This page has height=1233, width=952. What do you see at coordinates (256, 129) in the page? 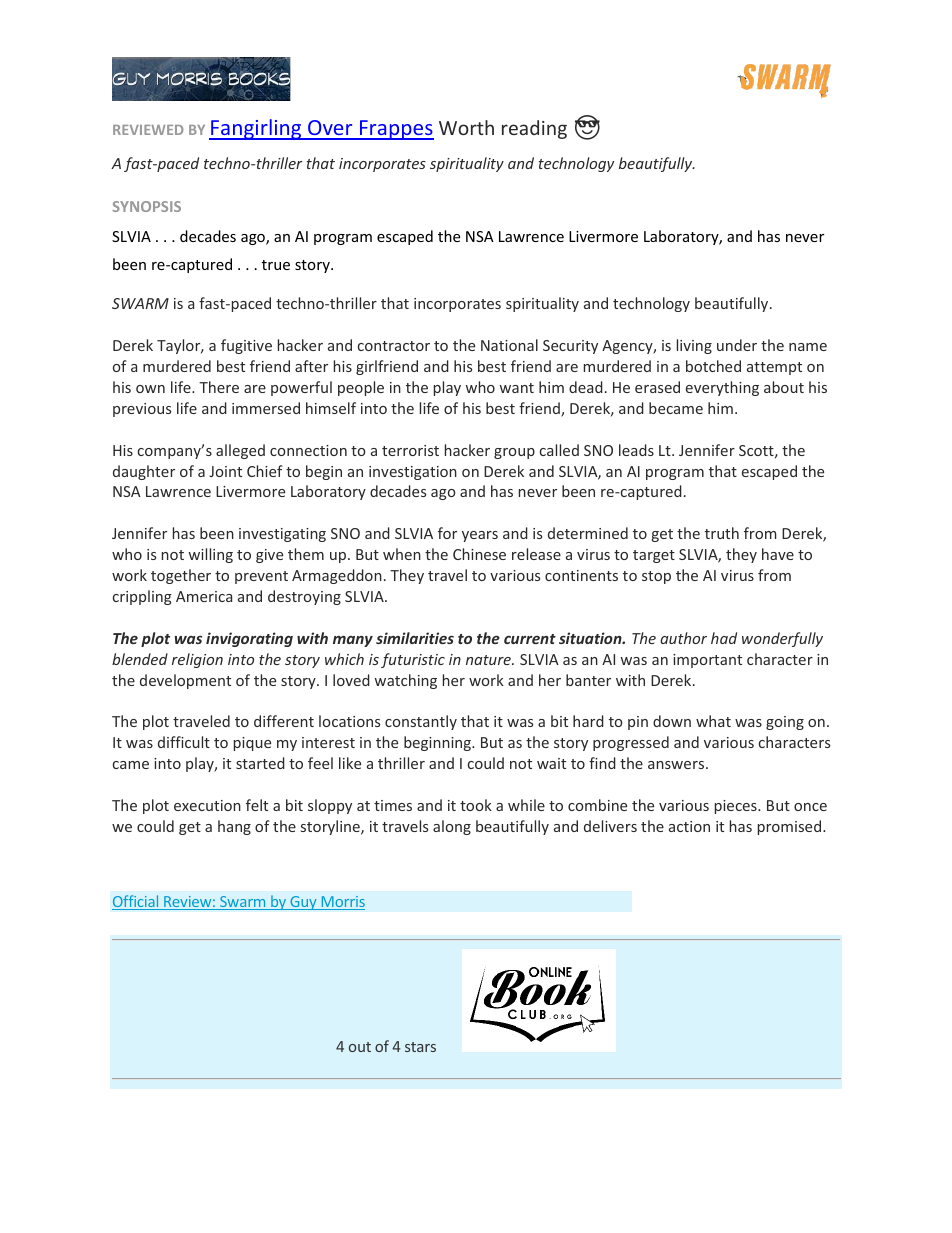
I see `Fangirling` at bounding box center [256, 129].
